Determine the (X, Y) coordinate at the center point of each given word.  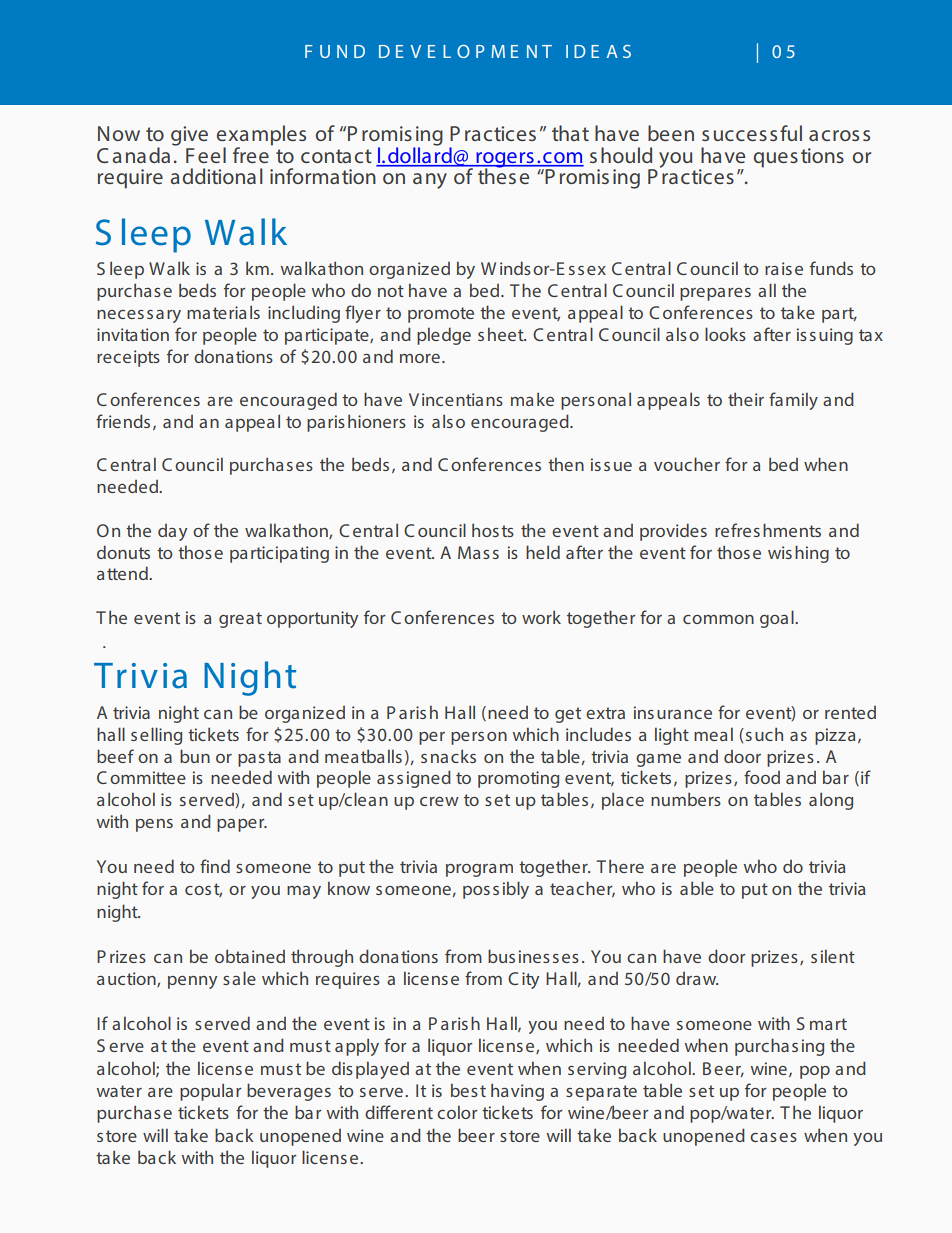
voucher (687, 464)
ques (776, 160)
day (172, 532)
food (762, 777)
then (566, 464)
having (517, 1092)
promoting (518, 779)
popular (210, 1092)
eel (212, 155)
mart (828, 1024)
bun (195, 756)
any (430, 181)
